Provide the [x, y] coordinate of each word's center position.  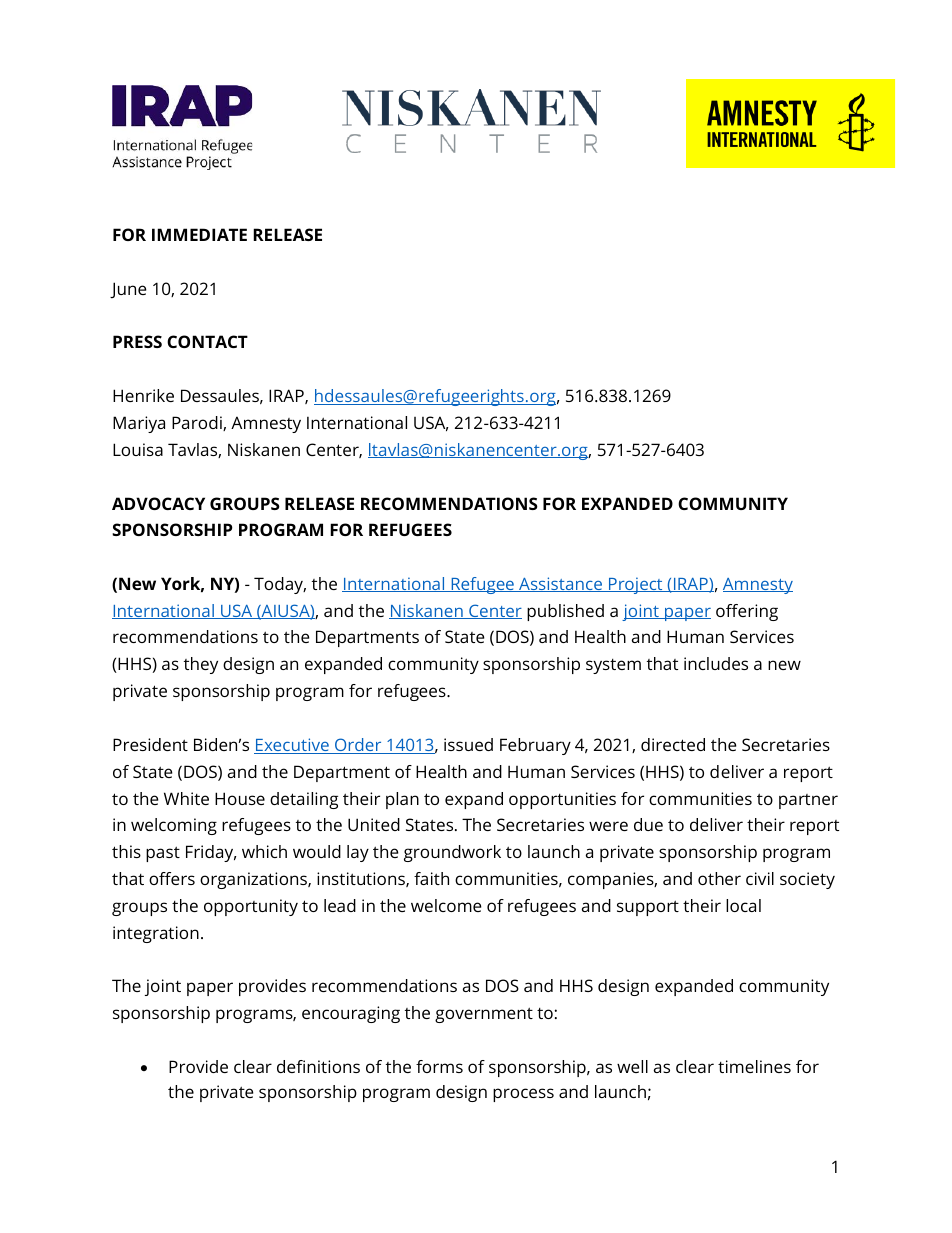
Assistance [561, 584]
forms [439, 1066]
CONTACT [207, 341]
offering [747, 612]
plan [402, 800]
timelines [754, 1066]
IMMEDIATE [199, 234]
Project [636, 585]
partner [808, 801]
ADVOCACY [158, 503]
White [186, 798]
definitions [318, 1066]
